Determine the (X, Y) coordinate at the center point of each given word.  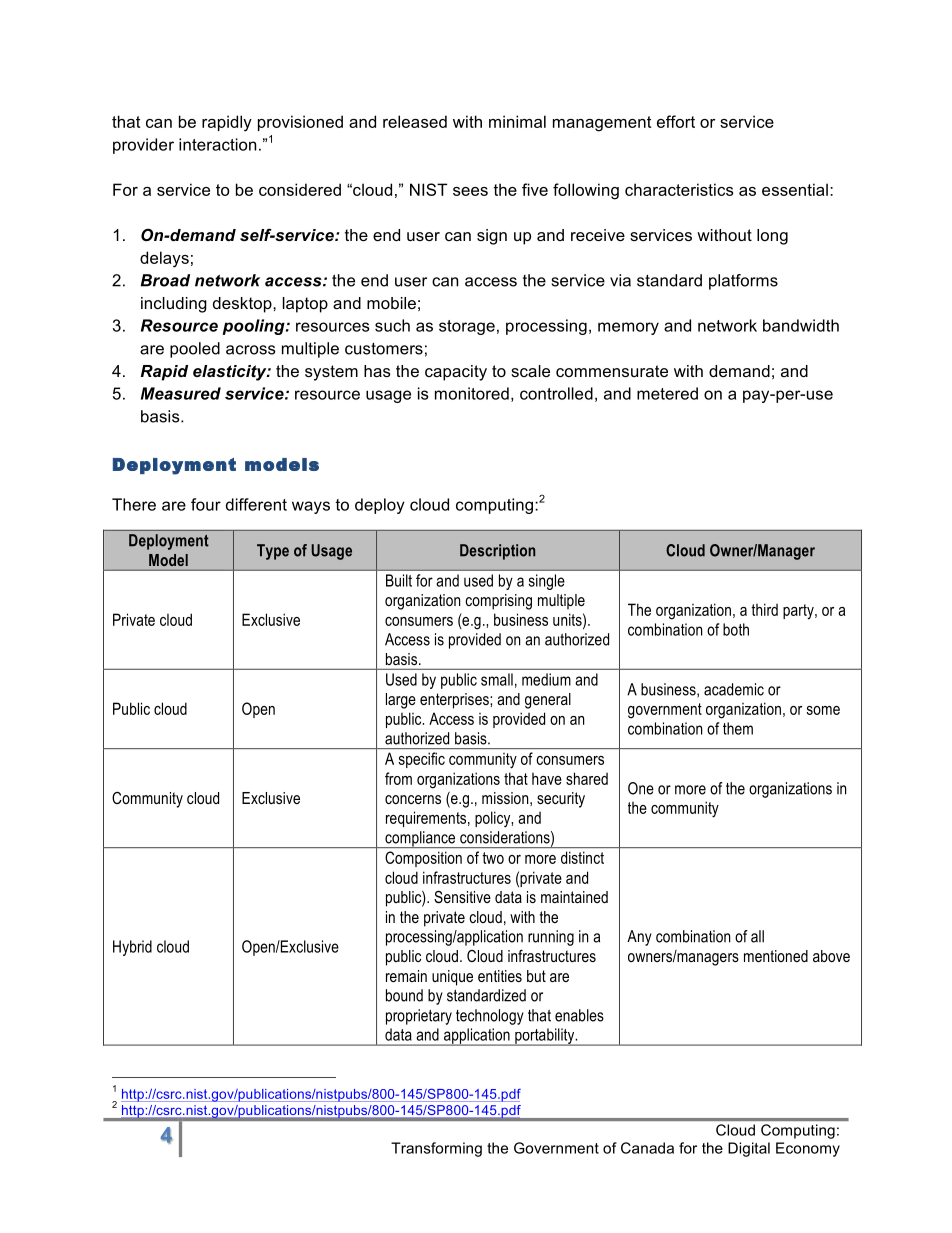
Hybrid (132, 948)
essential (795, 189)
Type (273, 552)
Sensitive (462, 897)
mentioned (776, 956)
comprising (498, 602)
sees (470, 191)
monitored (472, 393)
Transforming (436, 1149)
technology (490, 1017)
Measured (181, 393)
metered (667, 393)
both (736, 629)
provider (143, 146)
